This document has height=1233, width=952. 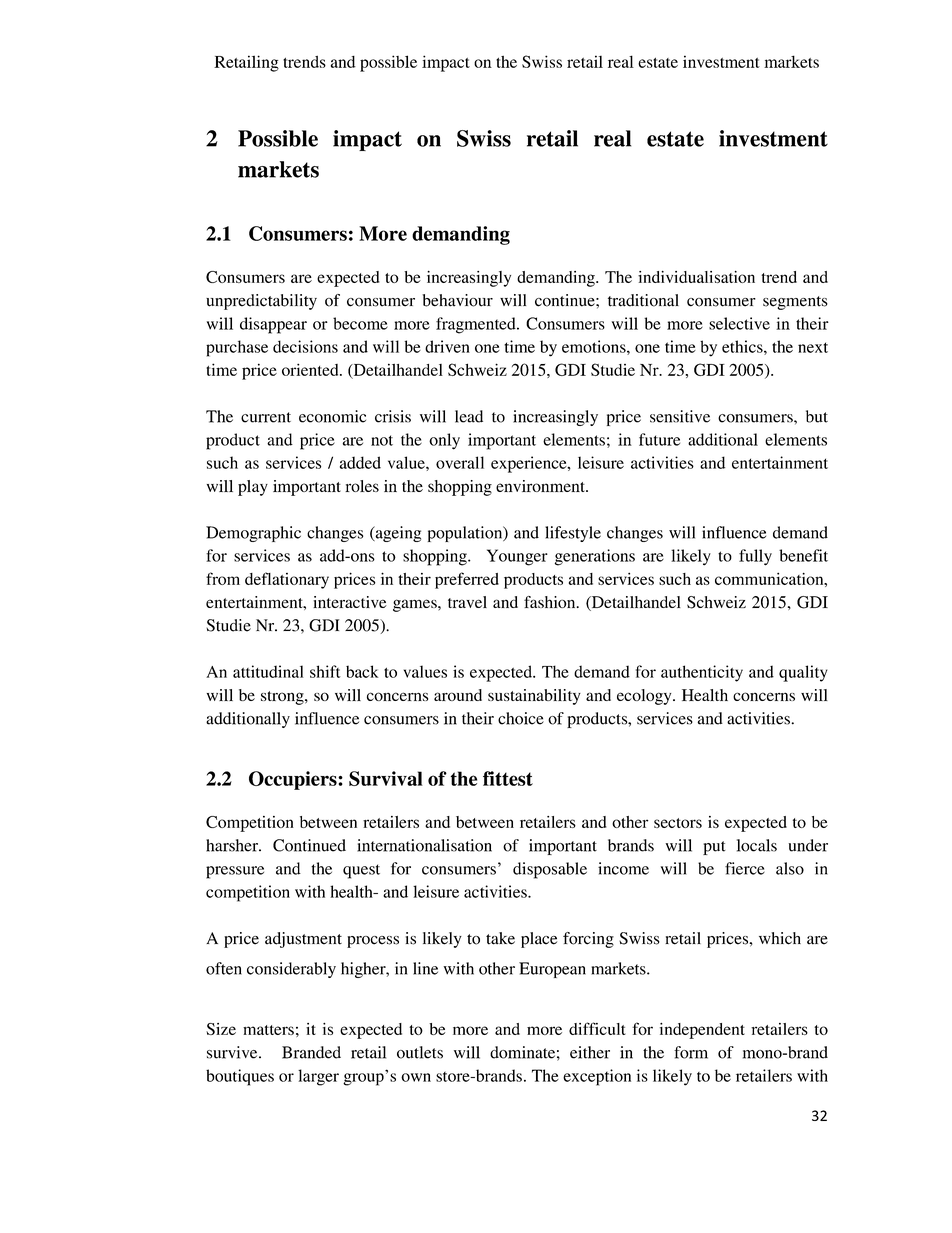 I want to click on Younger, so click(x=517, y=557).
